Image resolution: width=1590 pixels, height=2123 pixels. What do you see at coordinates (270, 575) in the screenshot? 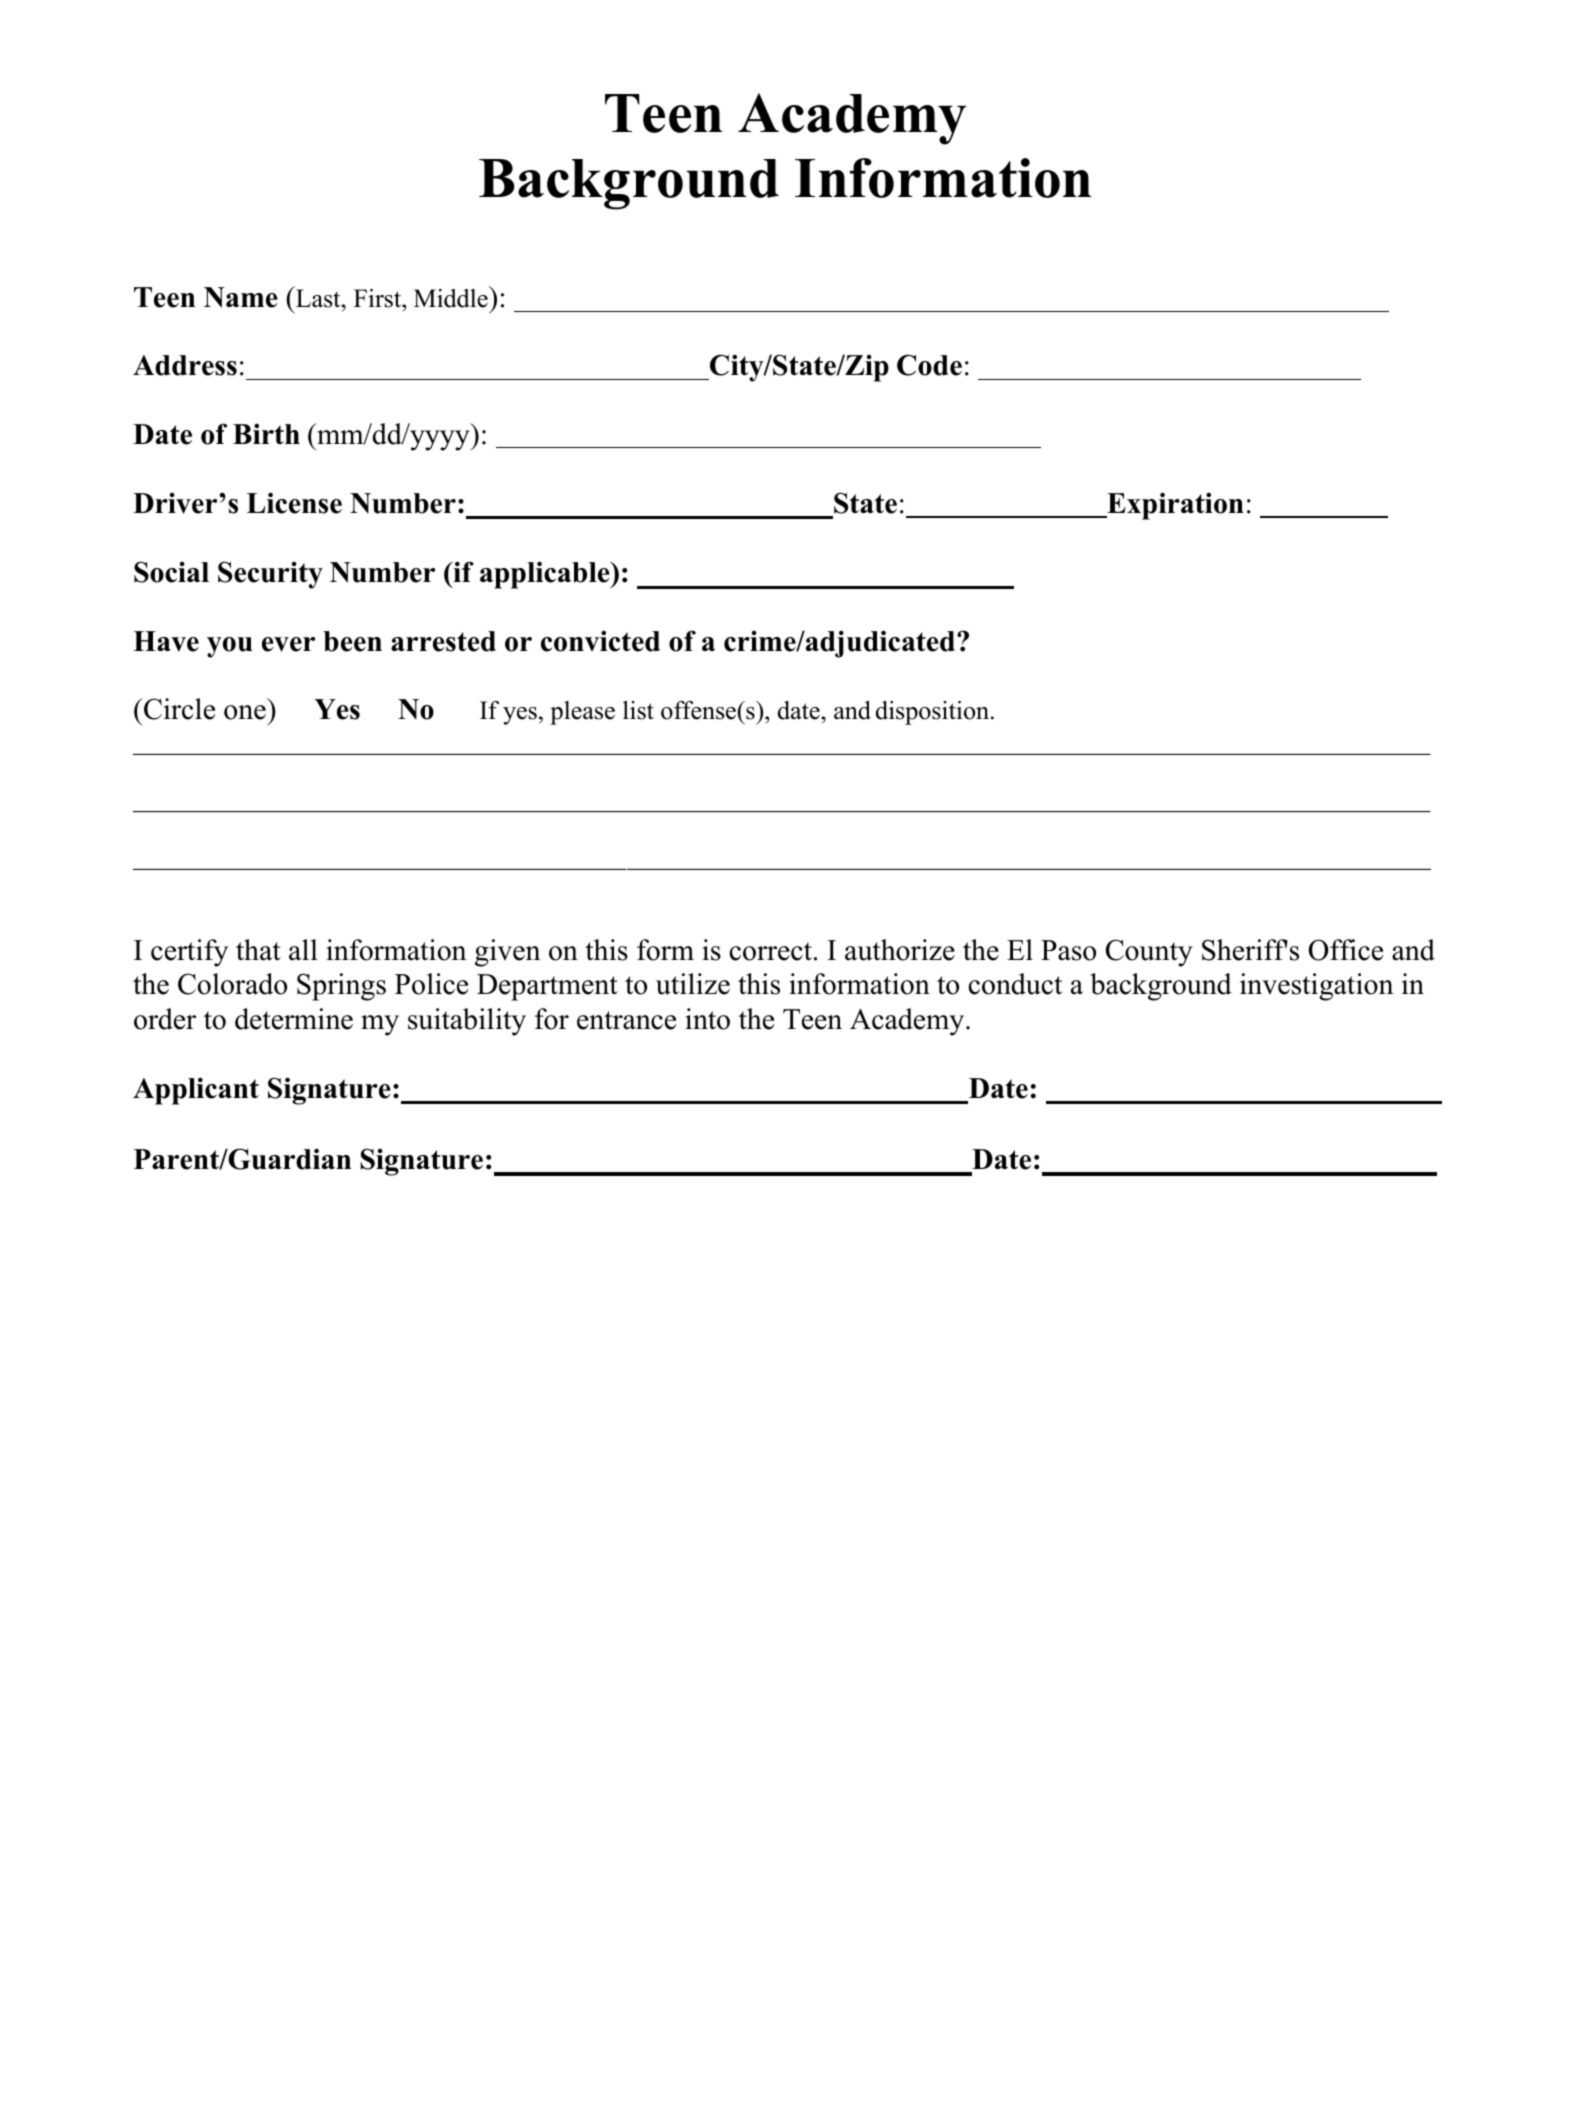
I see `Security` at bounding box center [270, 575].
